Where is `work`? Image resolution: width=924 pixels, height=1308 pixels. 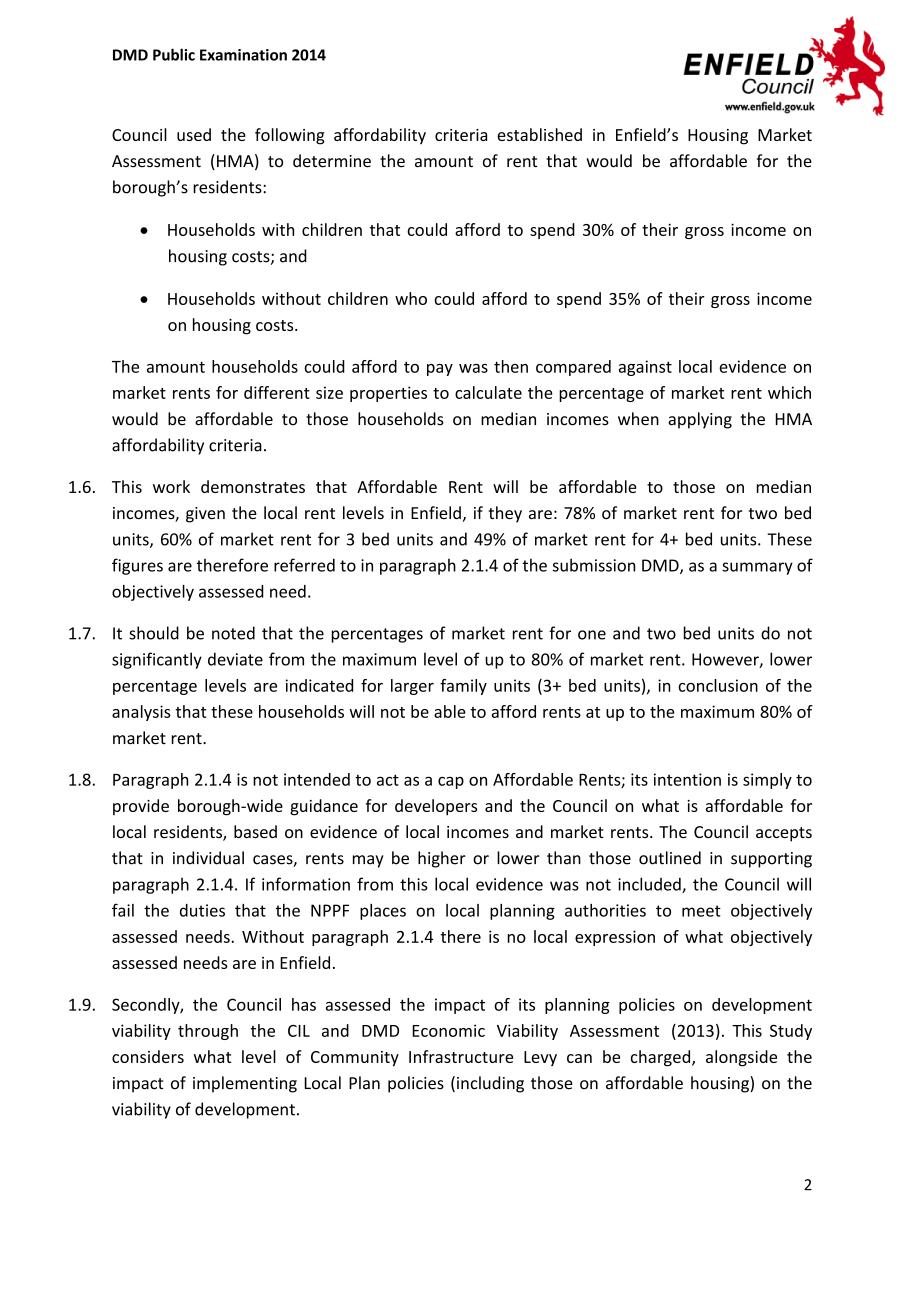
work is located at coordinates (171, 486).
